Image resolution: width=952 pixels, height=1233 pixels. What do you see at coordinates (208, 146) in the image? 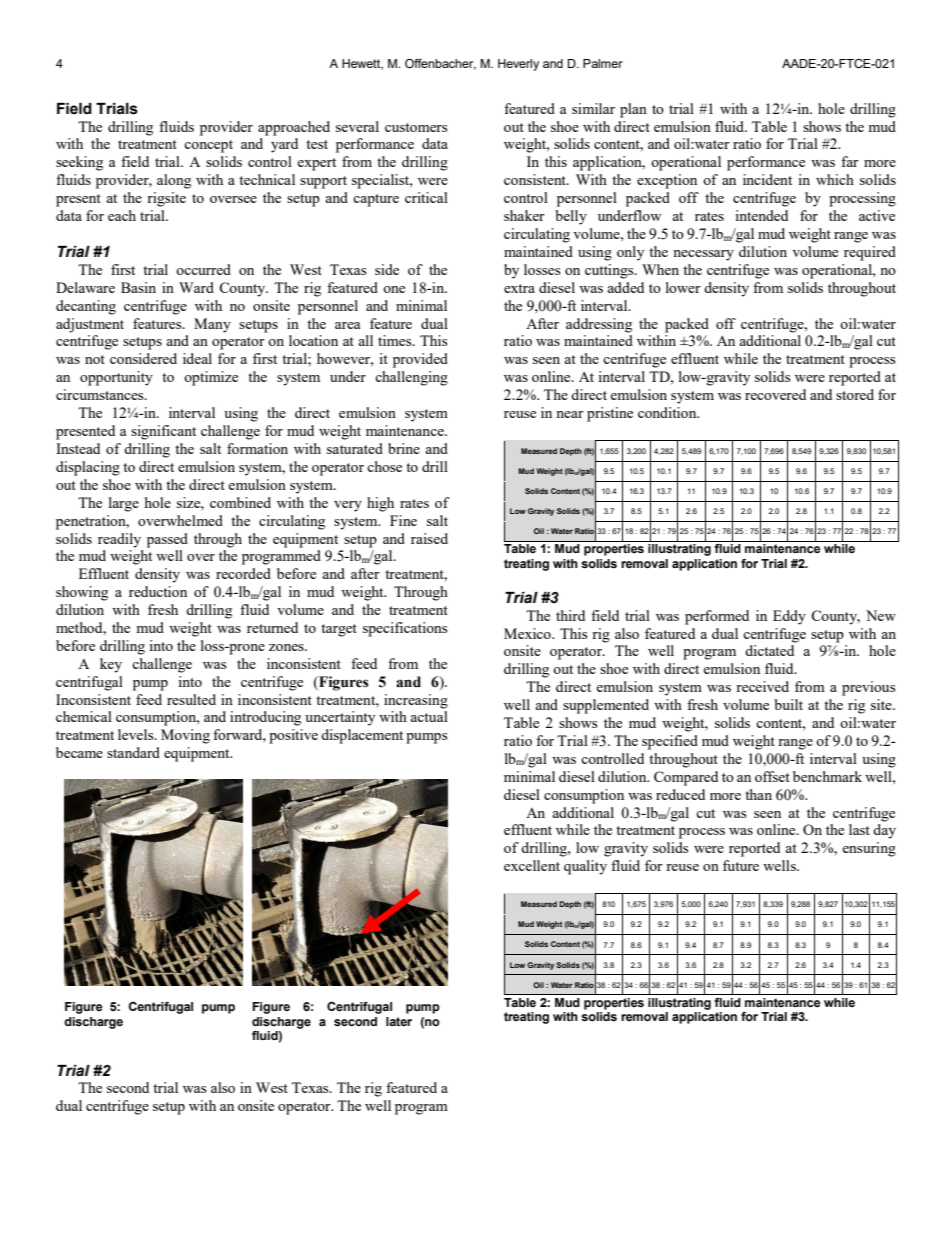
I see `concept` at bounding box center [208, 146].
